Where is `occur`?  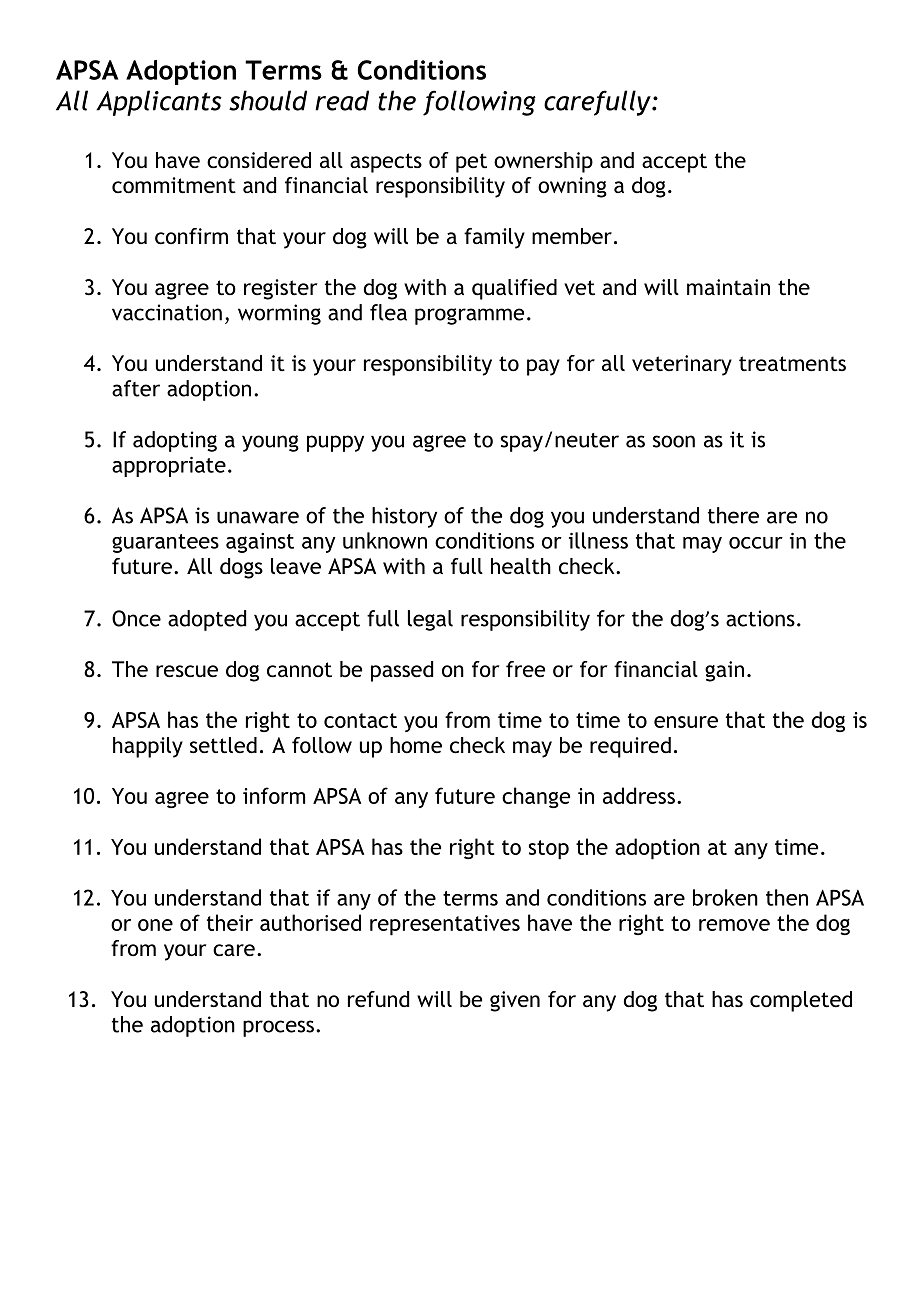 occur is located at coordinates (756, 543).
